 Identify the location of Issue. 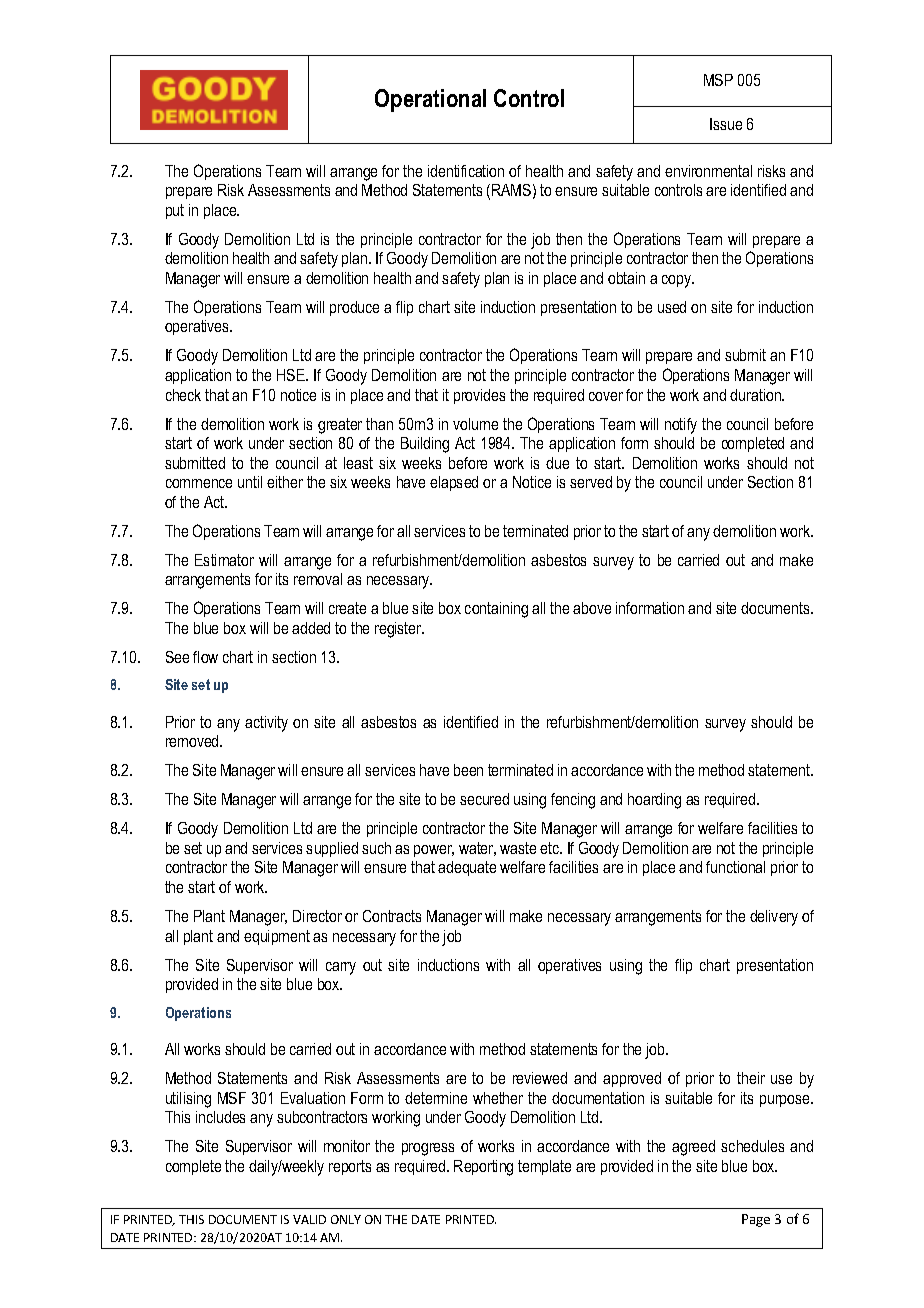
(726, 124).
